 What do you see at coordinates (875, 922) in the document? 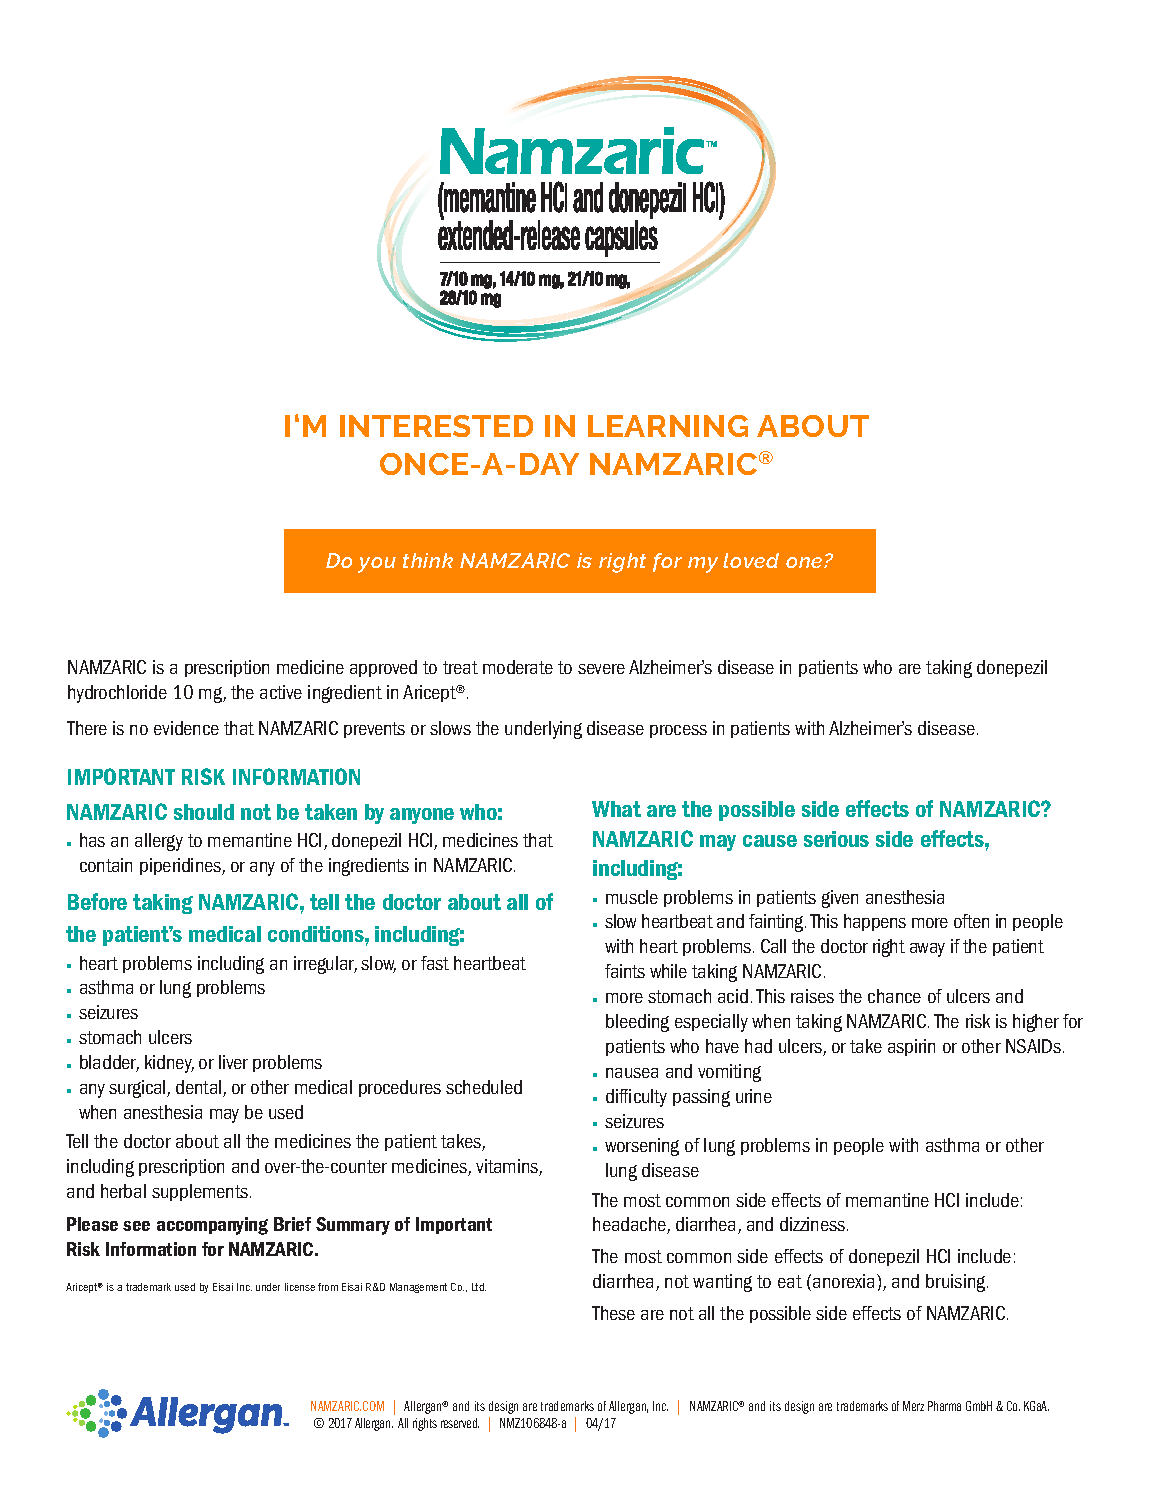
I see `happens` at bounding box center [875, 922].
